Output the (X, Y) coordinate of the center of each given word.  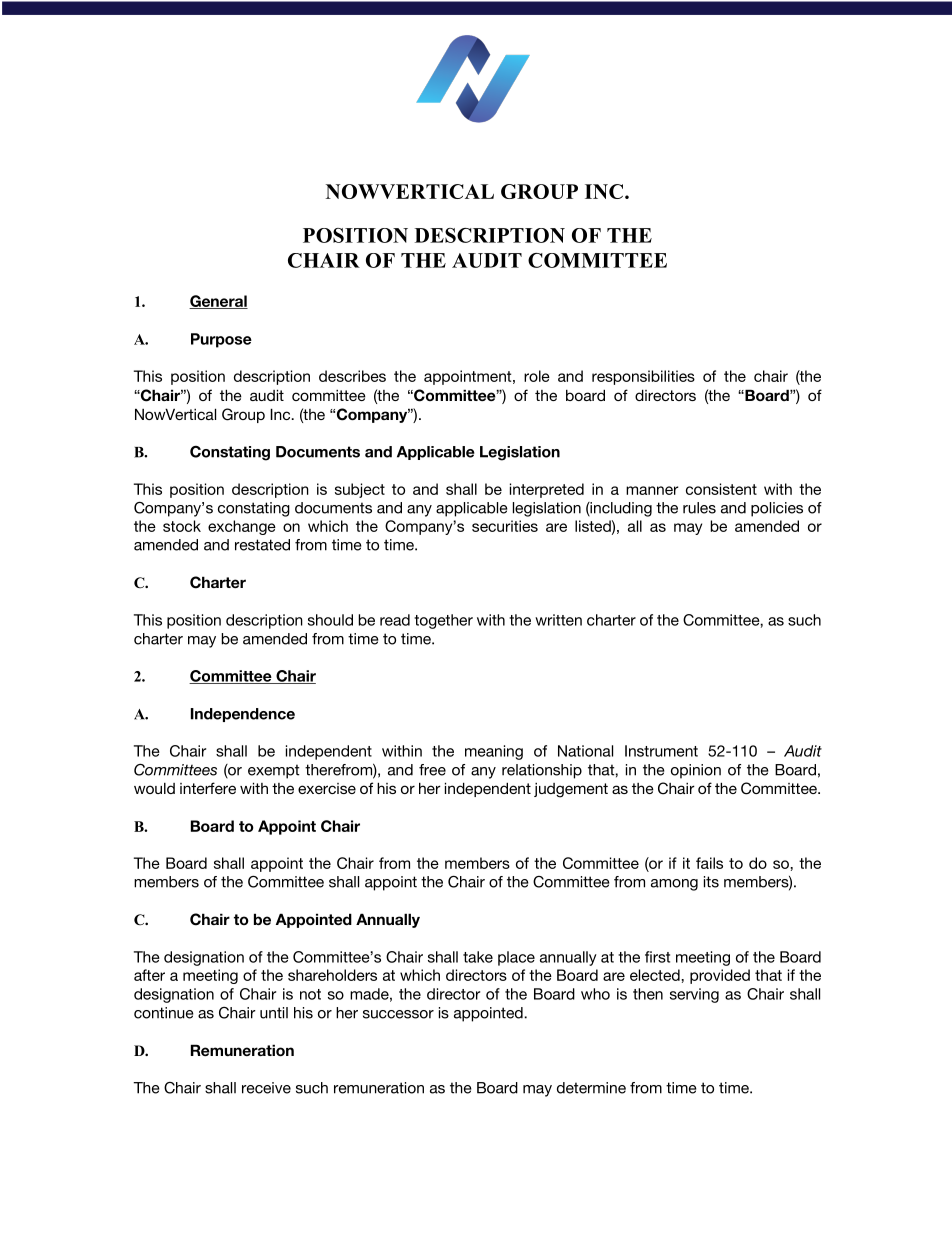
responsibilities (643, 377)
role (537, 376)
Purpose (221, 340)
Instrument (661, 751)
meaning (494, 752)
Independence (243, 715)
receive (266, 1088)
